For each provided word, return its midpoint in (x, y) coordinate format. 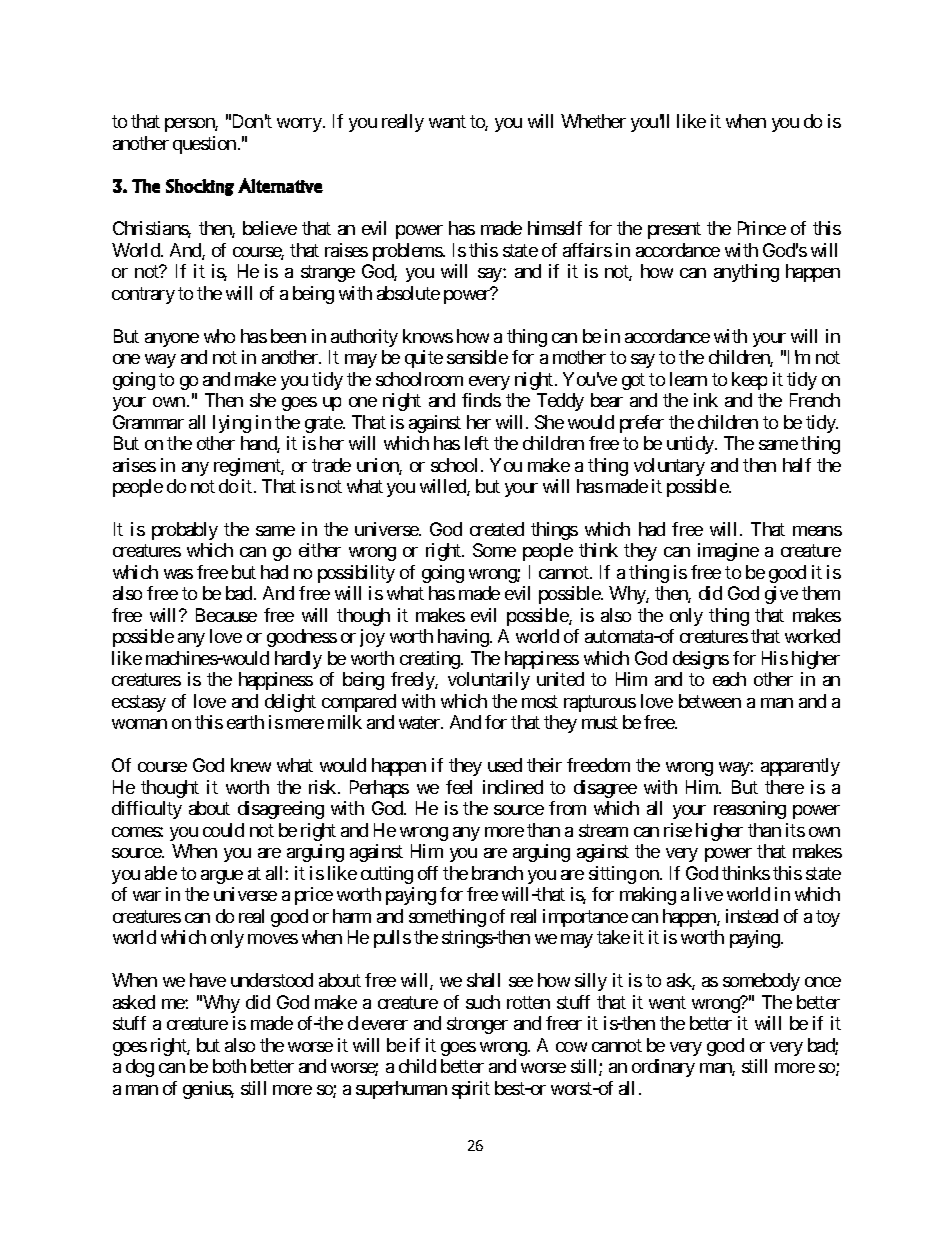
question (204, 145)
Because (226, 615)
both (229, 1066)
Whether (593, 121)
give (781, 595)
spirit (471, 1090)
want (447, 122)
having (463, 638)
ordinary (663, 1068)
